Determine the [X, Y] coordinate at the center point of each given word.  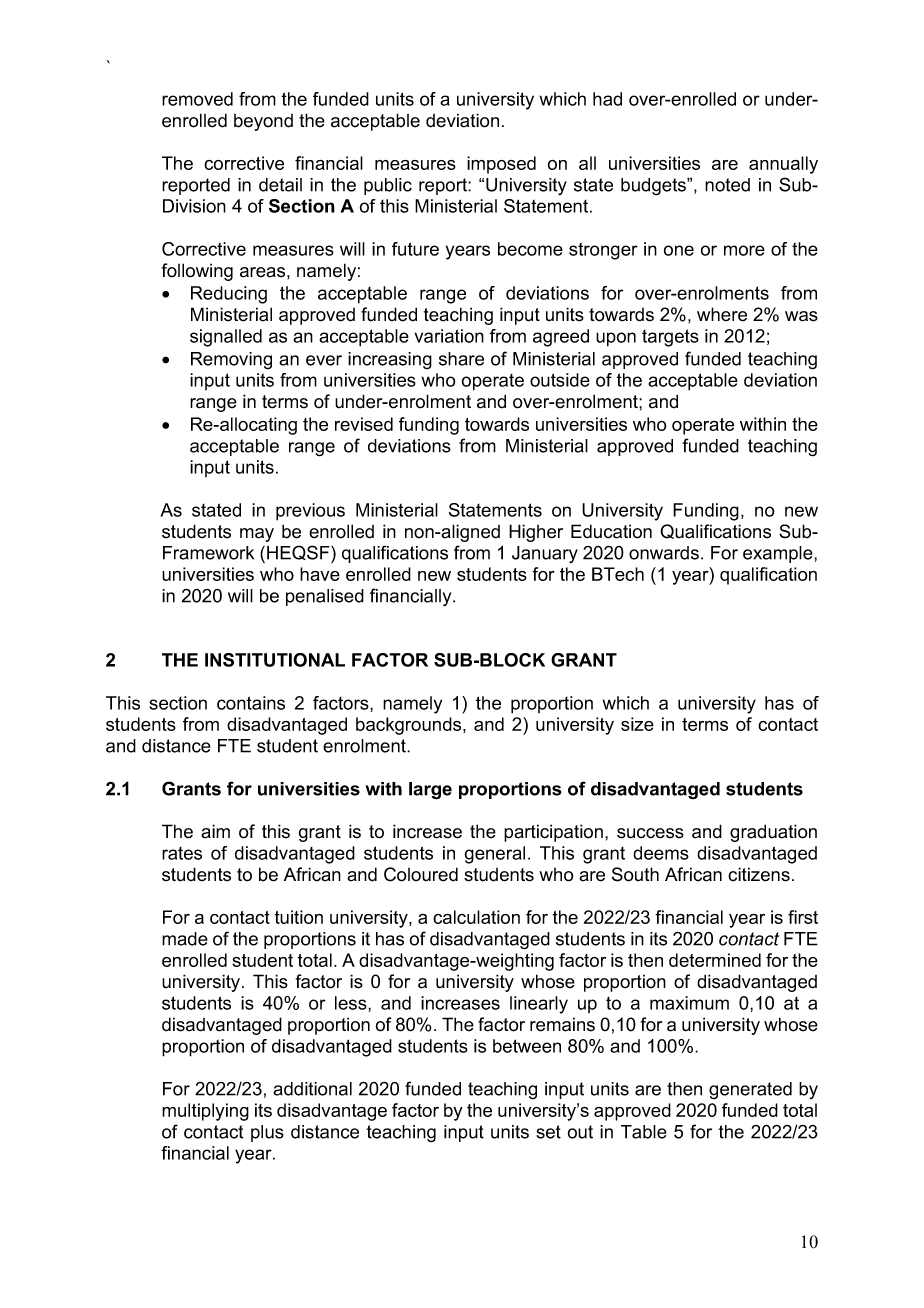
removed [197, 99]
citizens [759, 874]
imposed [501, 165]
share [461, 359]
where [722, 314]
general [494, 855]
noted [727, 185]
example [779, 554]
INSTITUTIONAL [275, 660]
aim [215, 831]
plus [267, 1133]
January [545, 554]
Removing [231, 361]
